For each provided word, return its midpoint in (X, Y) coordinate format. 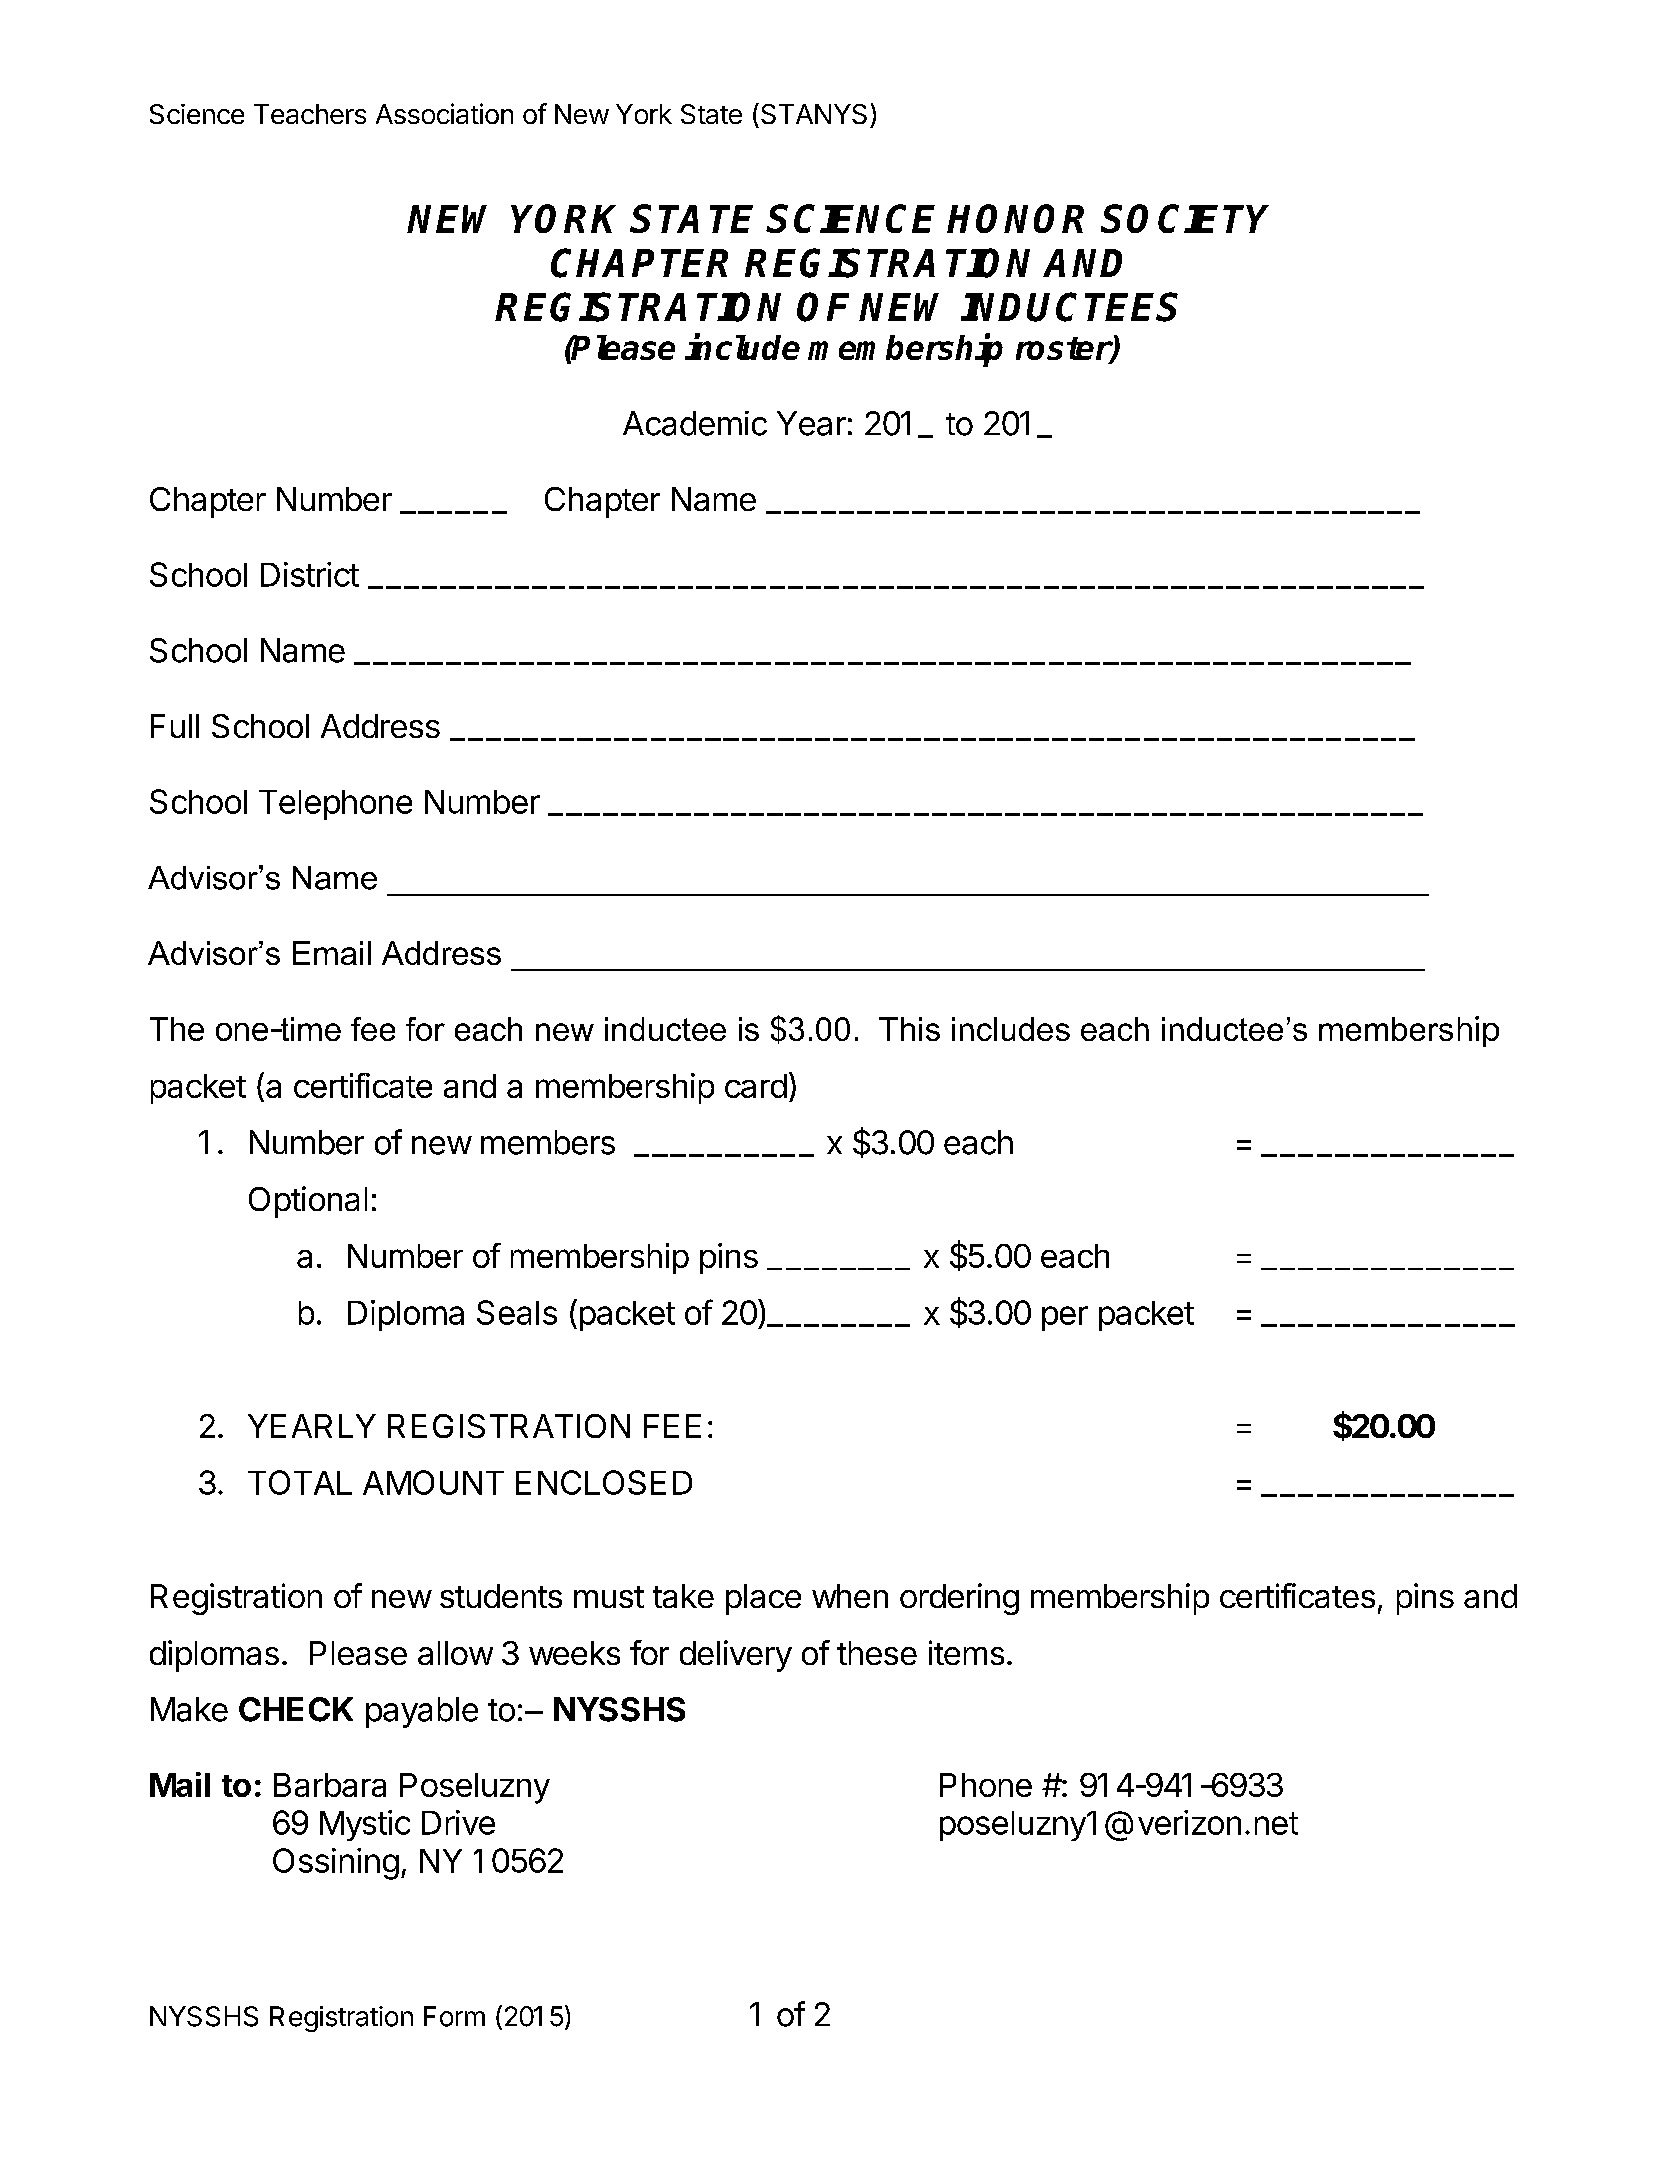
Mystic (365, 1825)
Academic (695, 423)
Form (454, 2016)
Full (175, 726)
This (909, 1029)
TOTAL (300, 1482)
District (310, 574)
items (966, 1652)
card (756, 1086)
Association (444, 113)
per (1065, 1318)
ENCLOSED (604, 1482)
